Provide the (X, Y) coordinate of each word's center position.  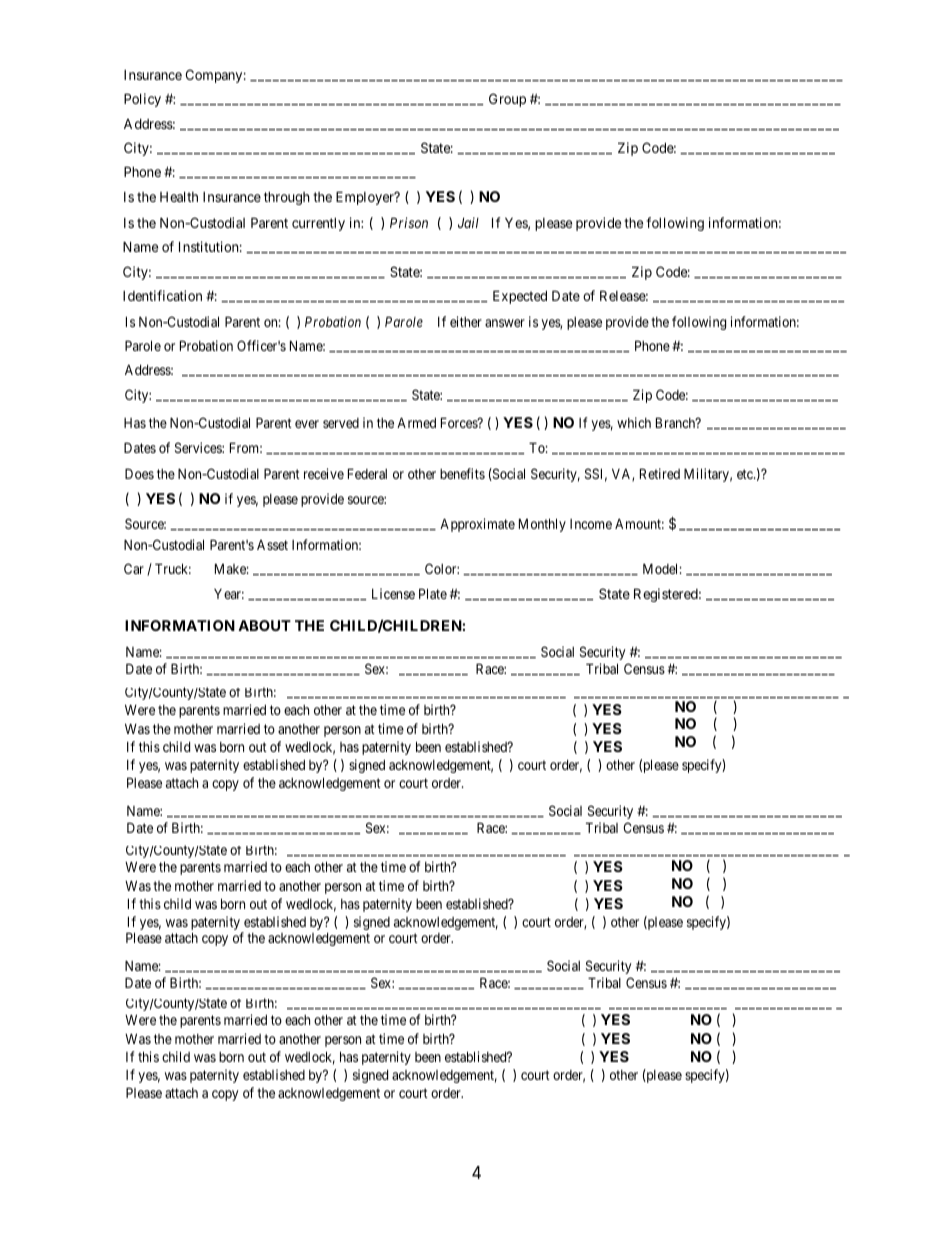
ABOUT (264, 625)
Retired (660, 473)
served (341, 423)
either (466, 321)
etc (746, 474)
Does (139, 473)
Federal (367, 473)
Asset (272, 545)
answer (505, 323)
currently (318, 224)
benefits (462, 473)
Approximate (477, 525)
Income (591, 524)
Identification (162, 295)
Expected (520, 297)
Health (179, 196)
